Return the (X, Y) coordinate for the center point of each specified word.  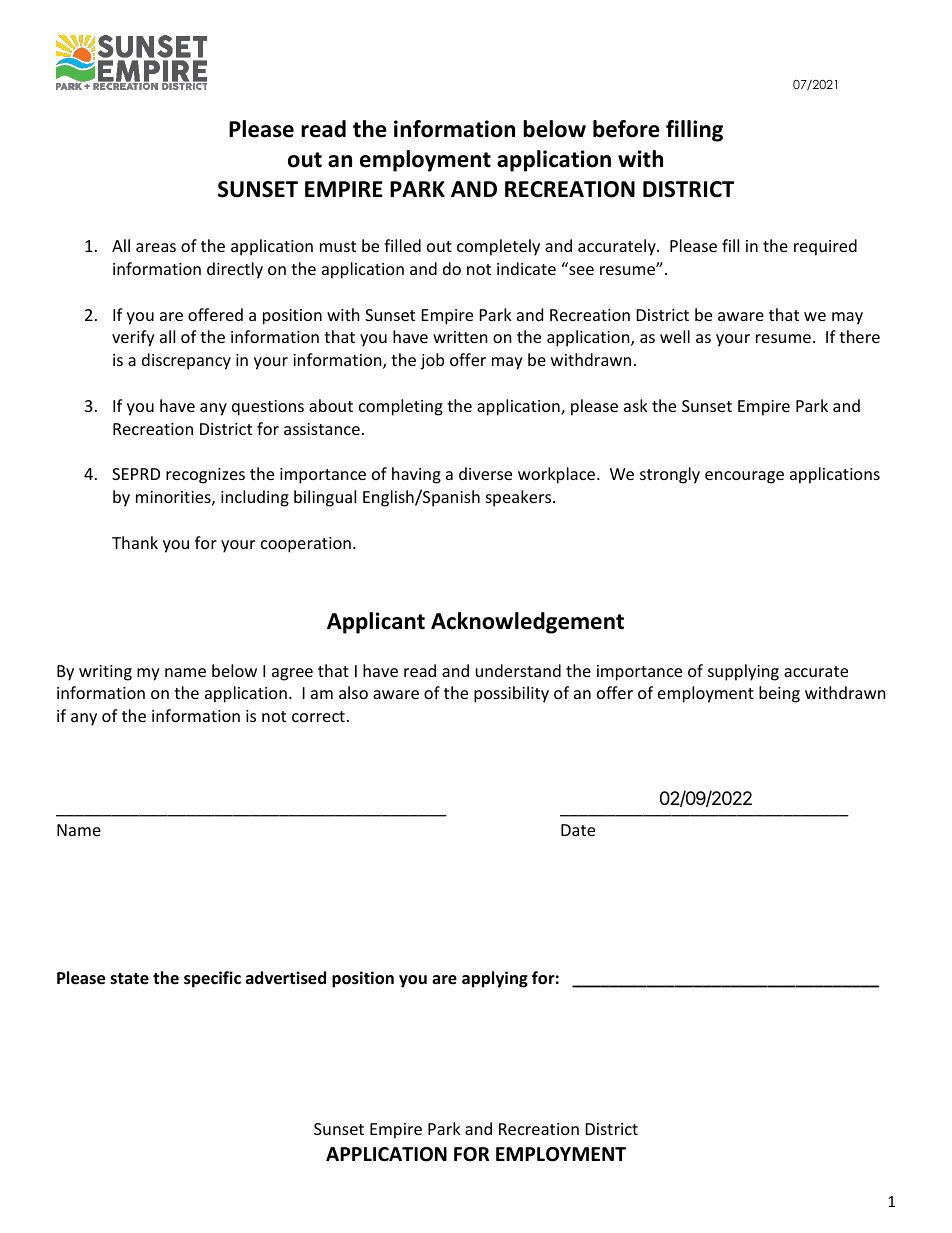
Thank (135, 542)
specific (212, 979)
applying (495, 979)
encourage (744, 477)
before (626, 129)
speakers (520, 498)
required (825, 247)
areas (156, 247)
